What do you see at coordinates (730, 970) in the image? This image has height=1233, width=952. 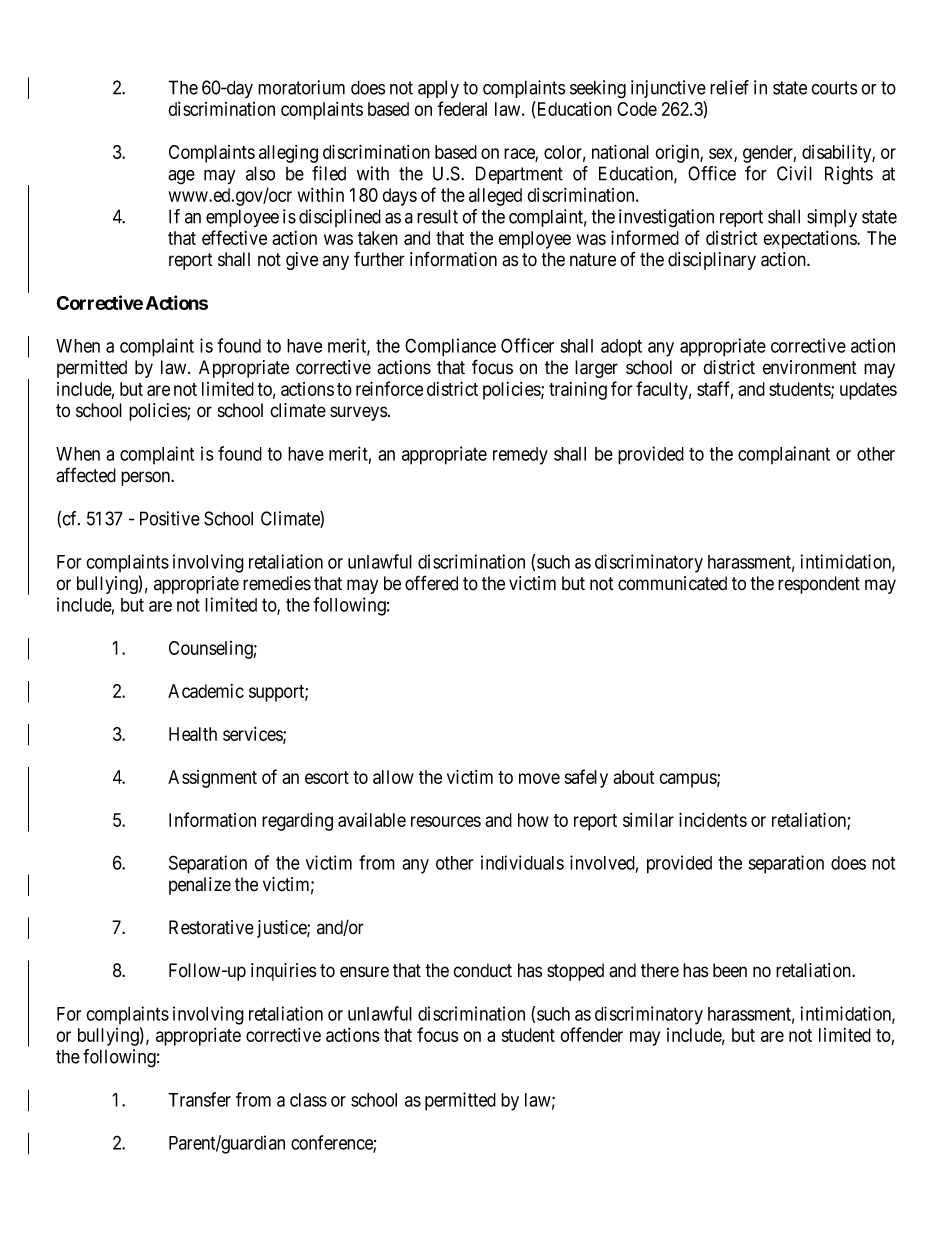 I see `been` at bounding box center [730, 970].
